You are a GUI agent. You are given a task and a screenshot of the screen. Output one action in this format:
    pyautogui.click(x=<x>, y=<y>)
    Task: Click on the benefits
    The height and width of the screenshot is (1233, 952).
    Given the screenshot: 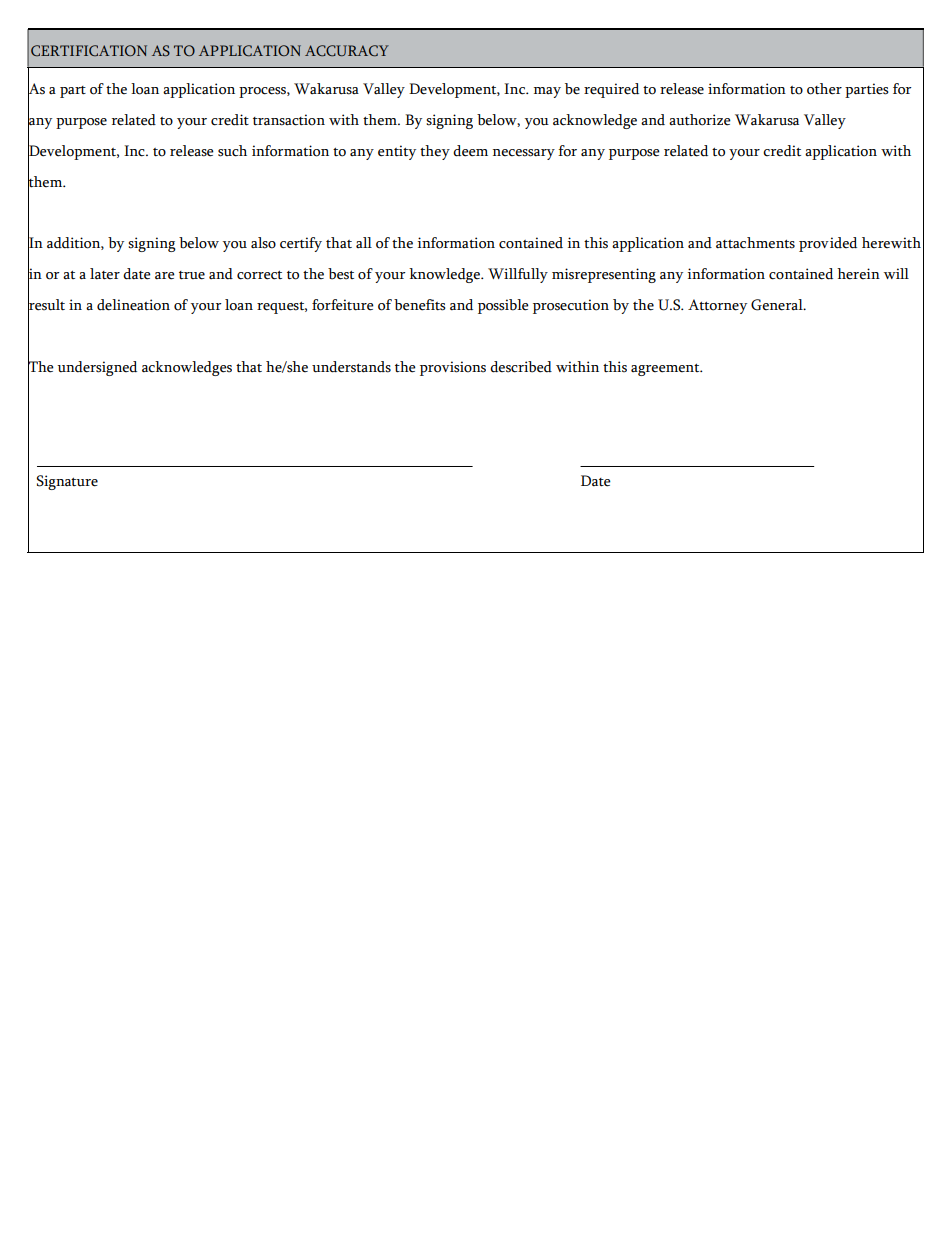 What is the action you would take?
    pyautogui.click(x=420, y=305)
